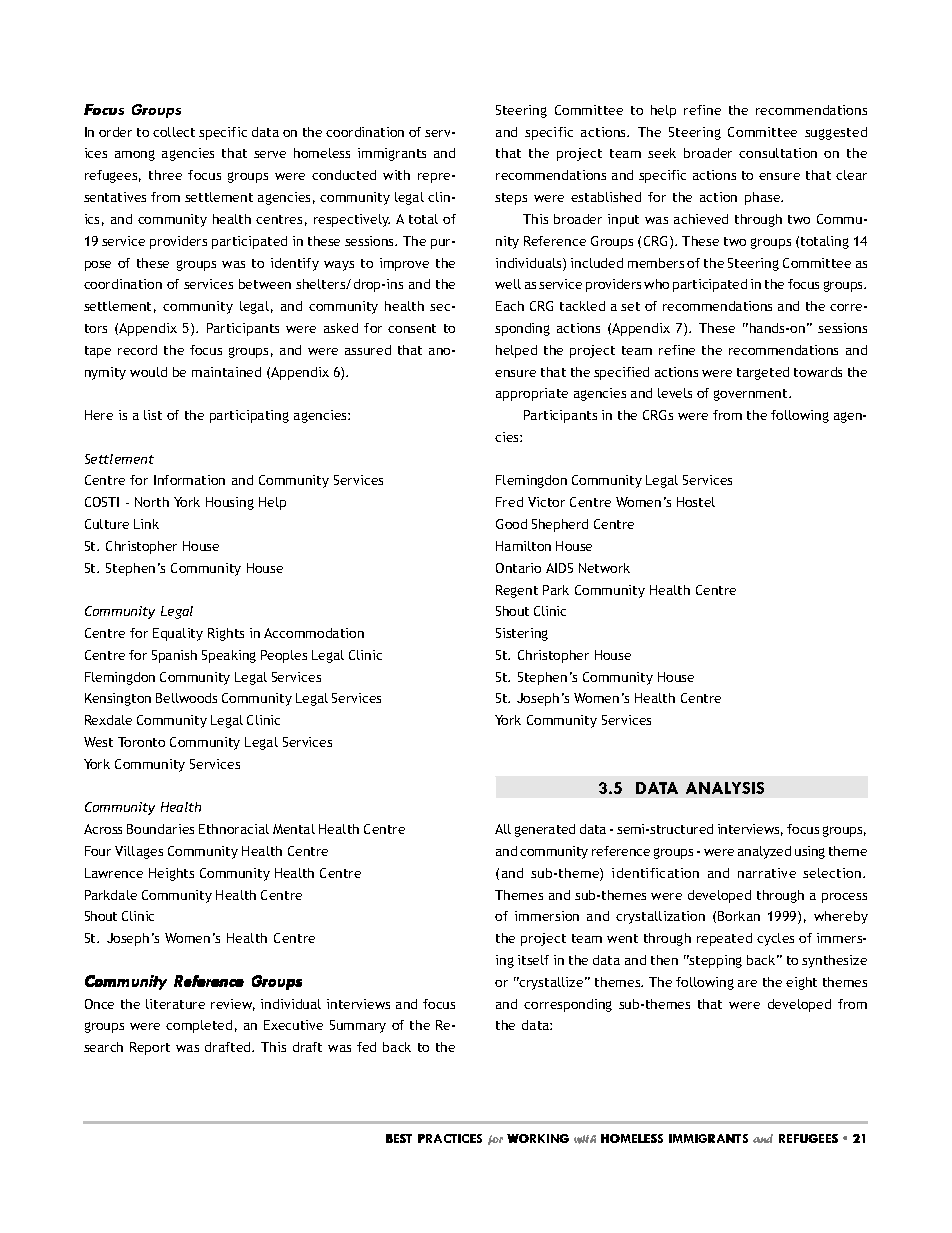 This screenshot has height=1233, width=952. Describe the element at coordinates (517, 591) in the screenshot. I see `Regent` at that location.
